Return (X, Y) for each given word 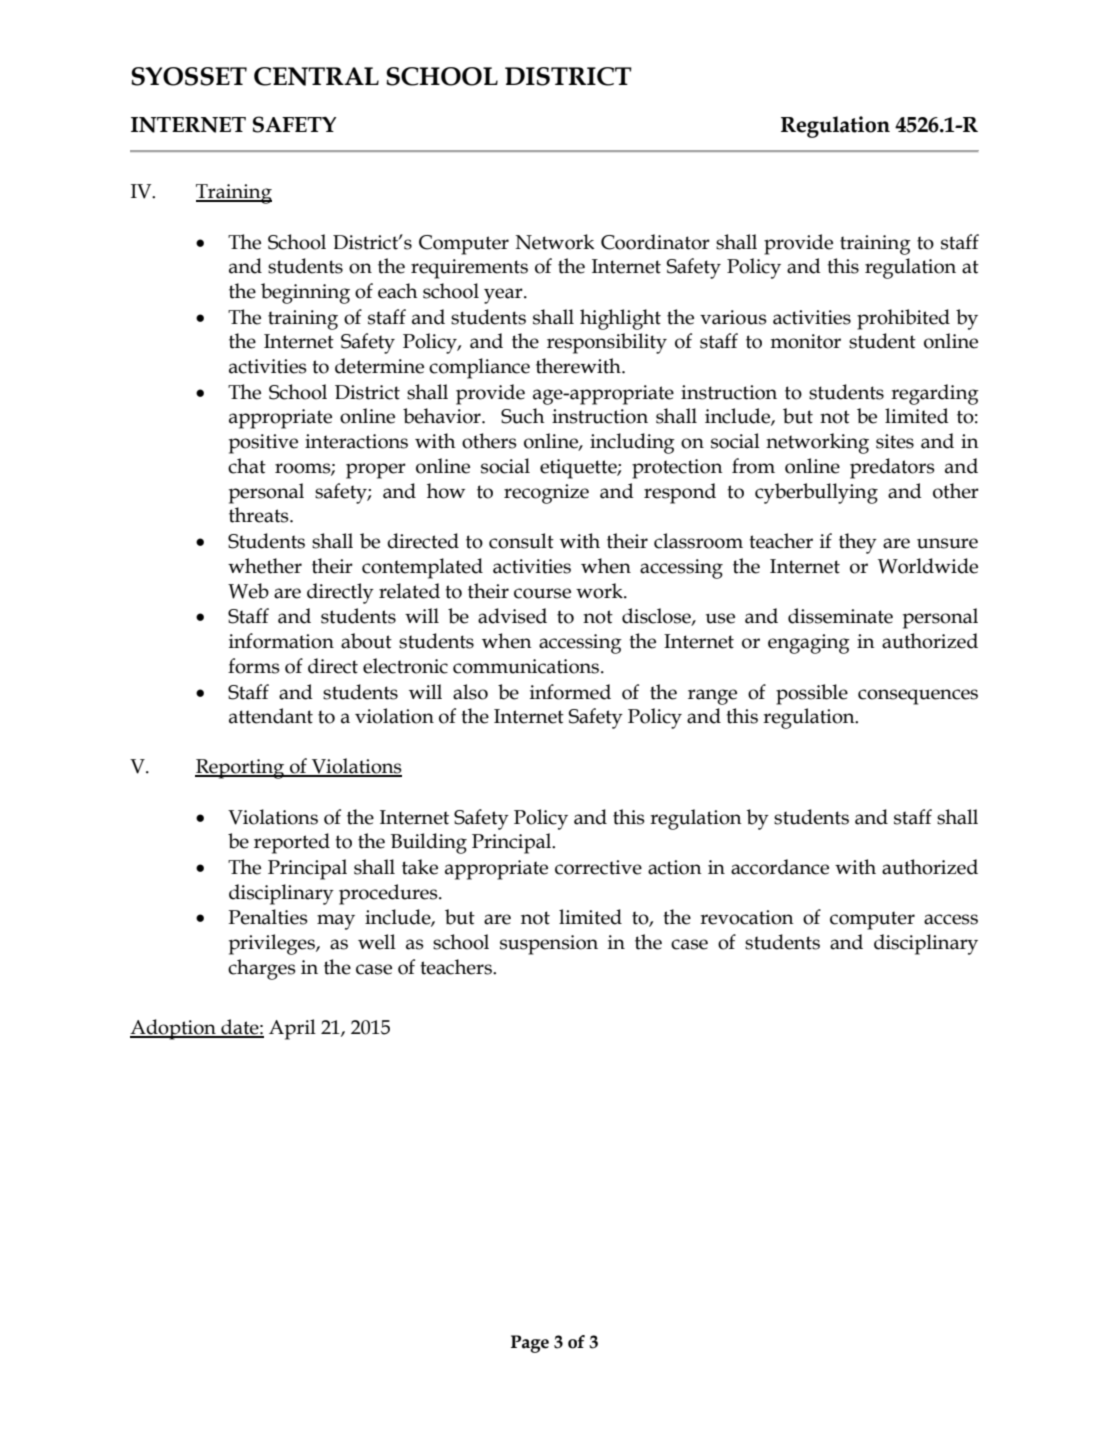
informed (570, 692)
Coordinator (655, 242)
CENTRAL (316, 76)
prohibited (903, 319)
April (292, 1029)
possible (812, 694)
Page (530, 1344)
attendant (271, 716)
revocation (747, 917)
